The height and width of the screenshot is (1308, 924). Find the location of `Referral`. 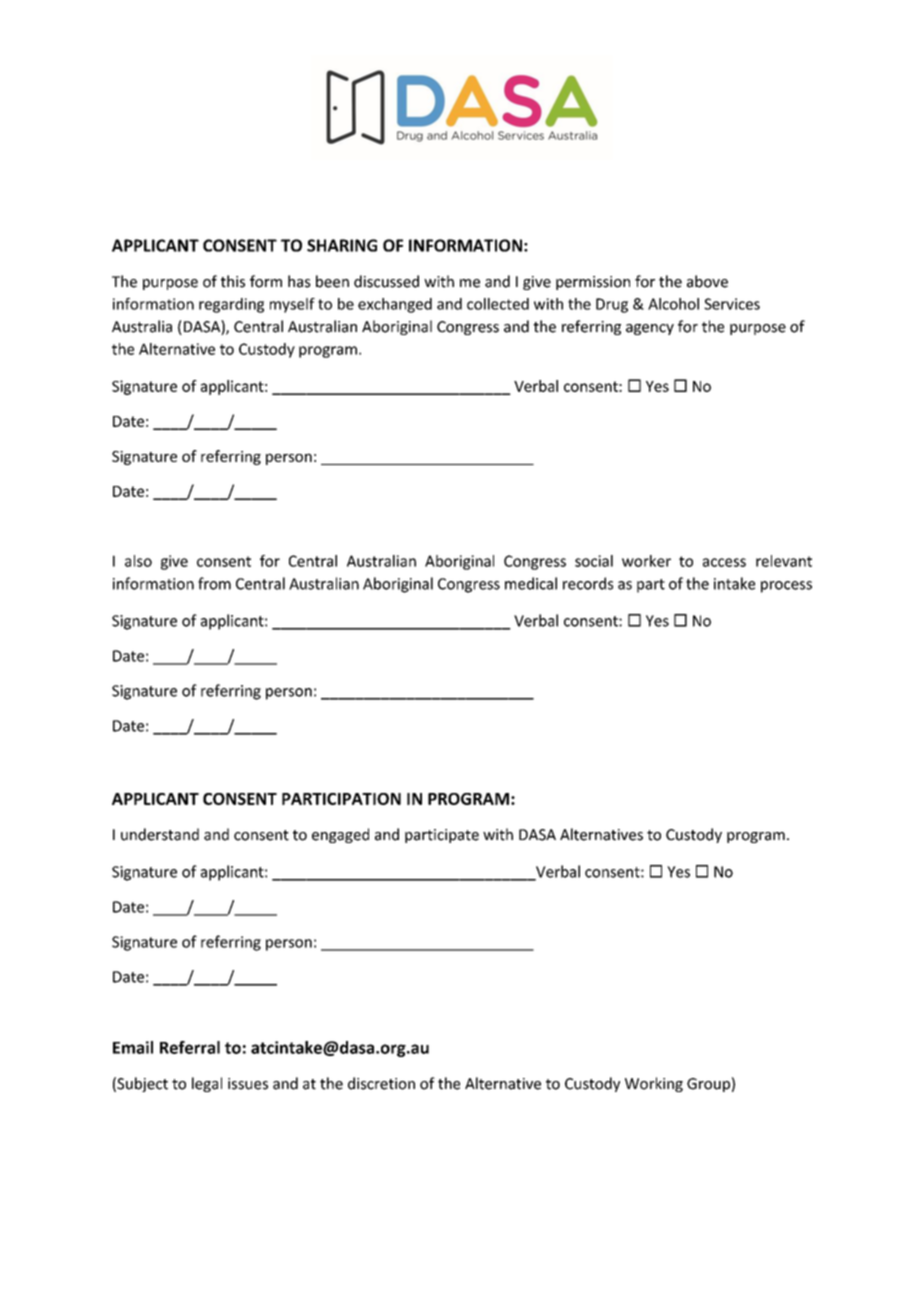

Referral is located at coordinates (190, 1047).
